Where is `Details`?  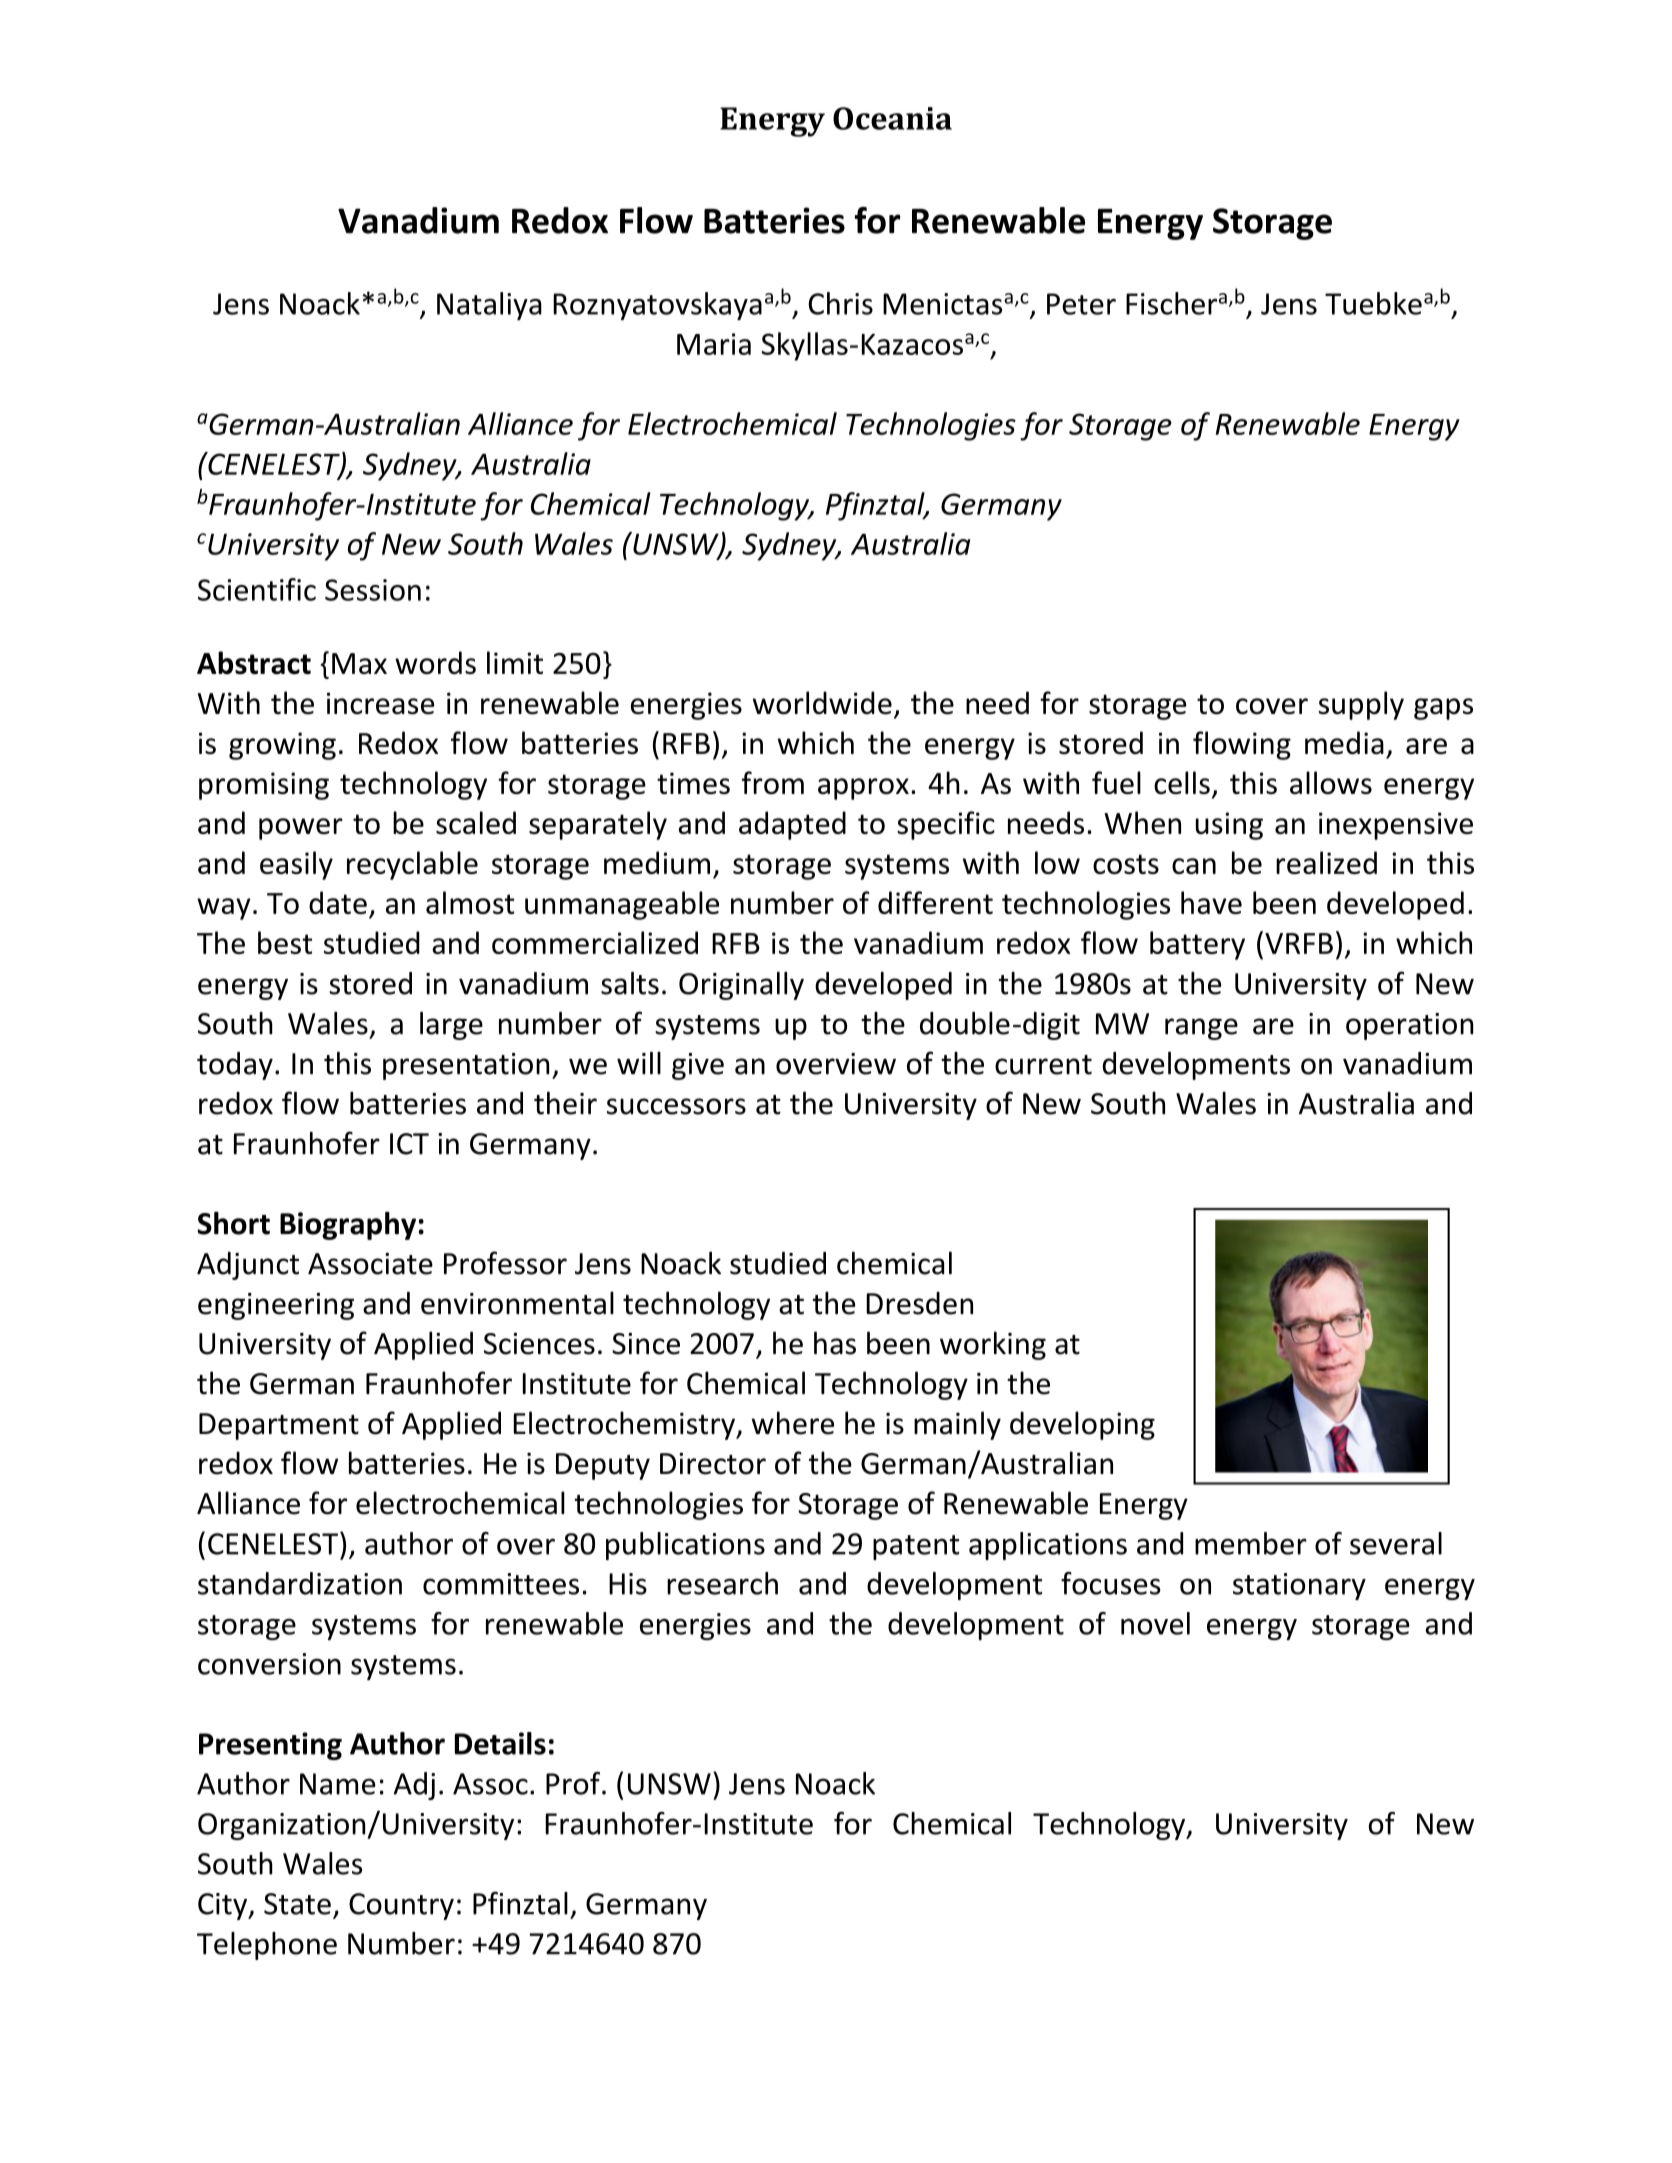
Details is located at coordinates (500, 1743).
